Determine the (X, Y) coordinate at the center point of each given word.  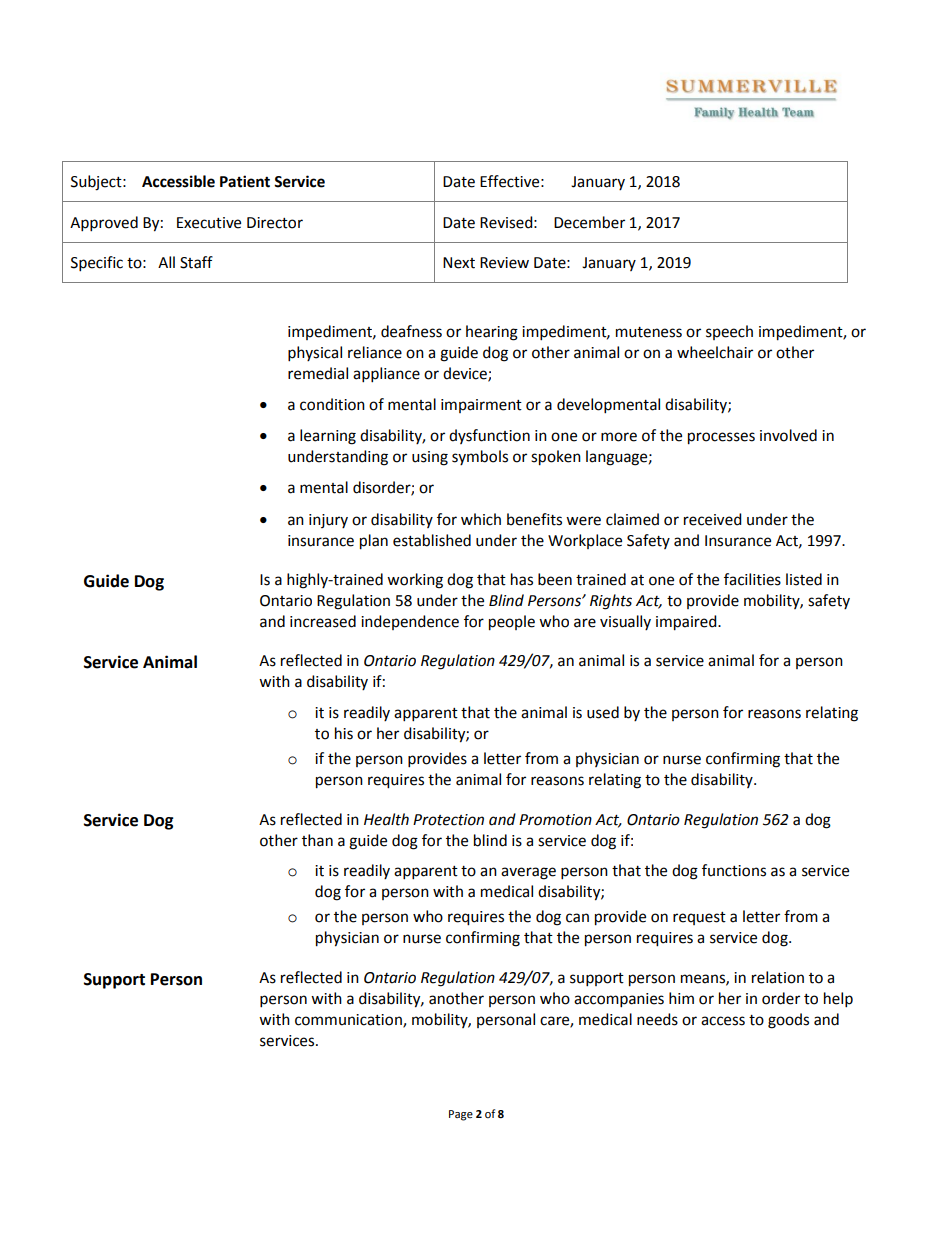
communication (349, 1020)
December (589, 222)
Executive (209, 223)
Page (461, 1115)
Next (459, 263)
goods (788, 1021)
